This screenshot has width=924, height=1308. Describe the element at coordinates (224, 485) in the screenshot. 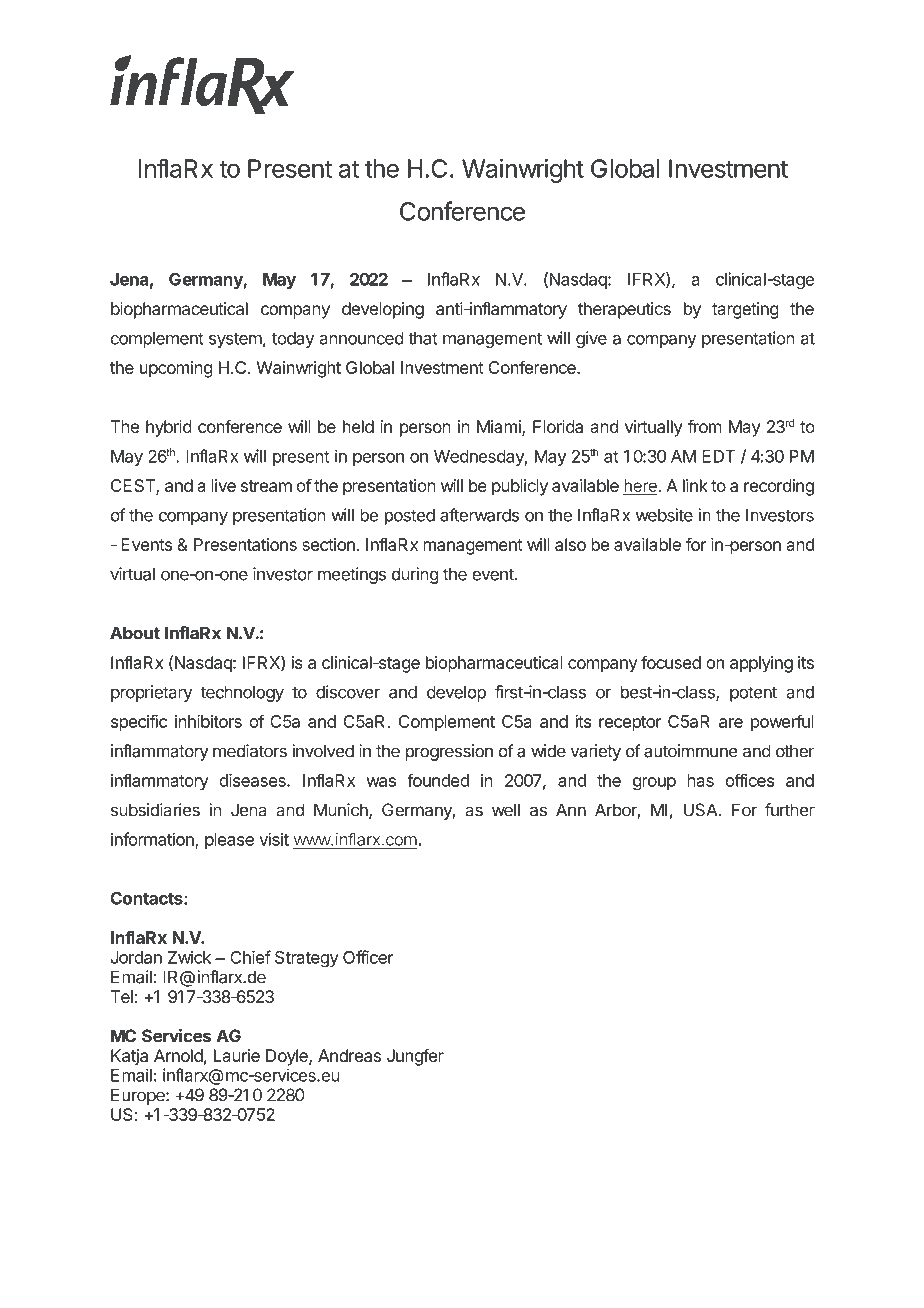

I see `live` at that location.
